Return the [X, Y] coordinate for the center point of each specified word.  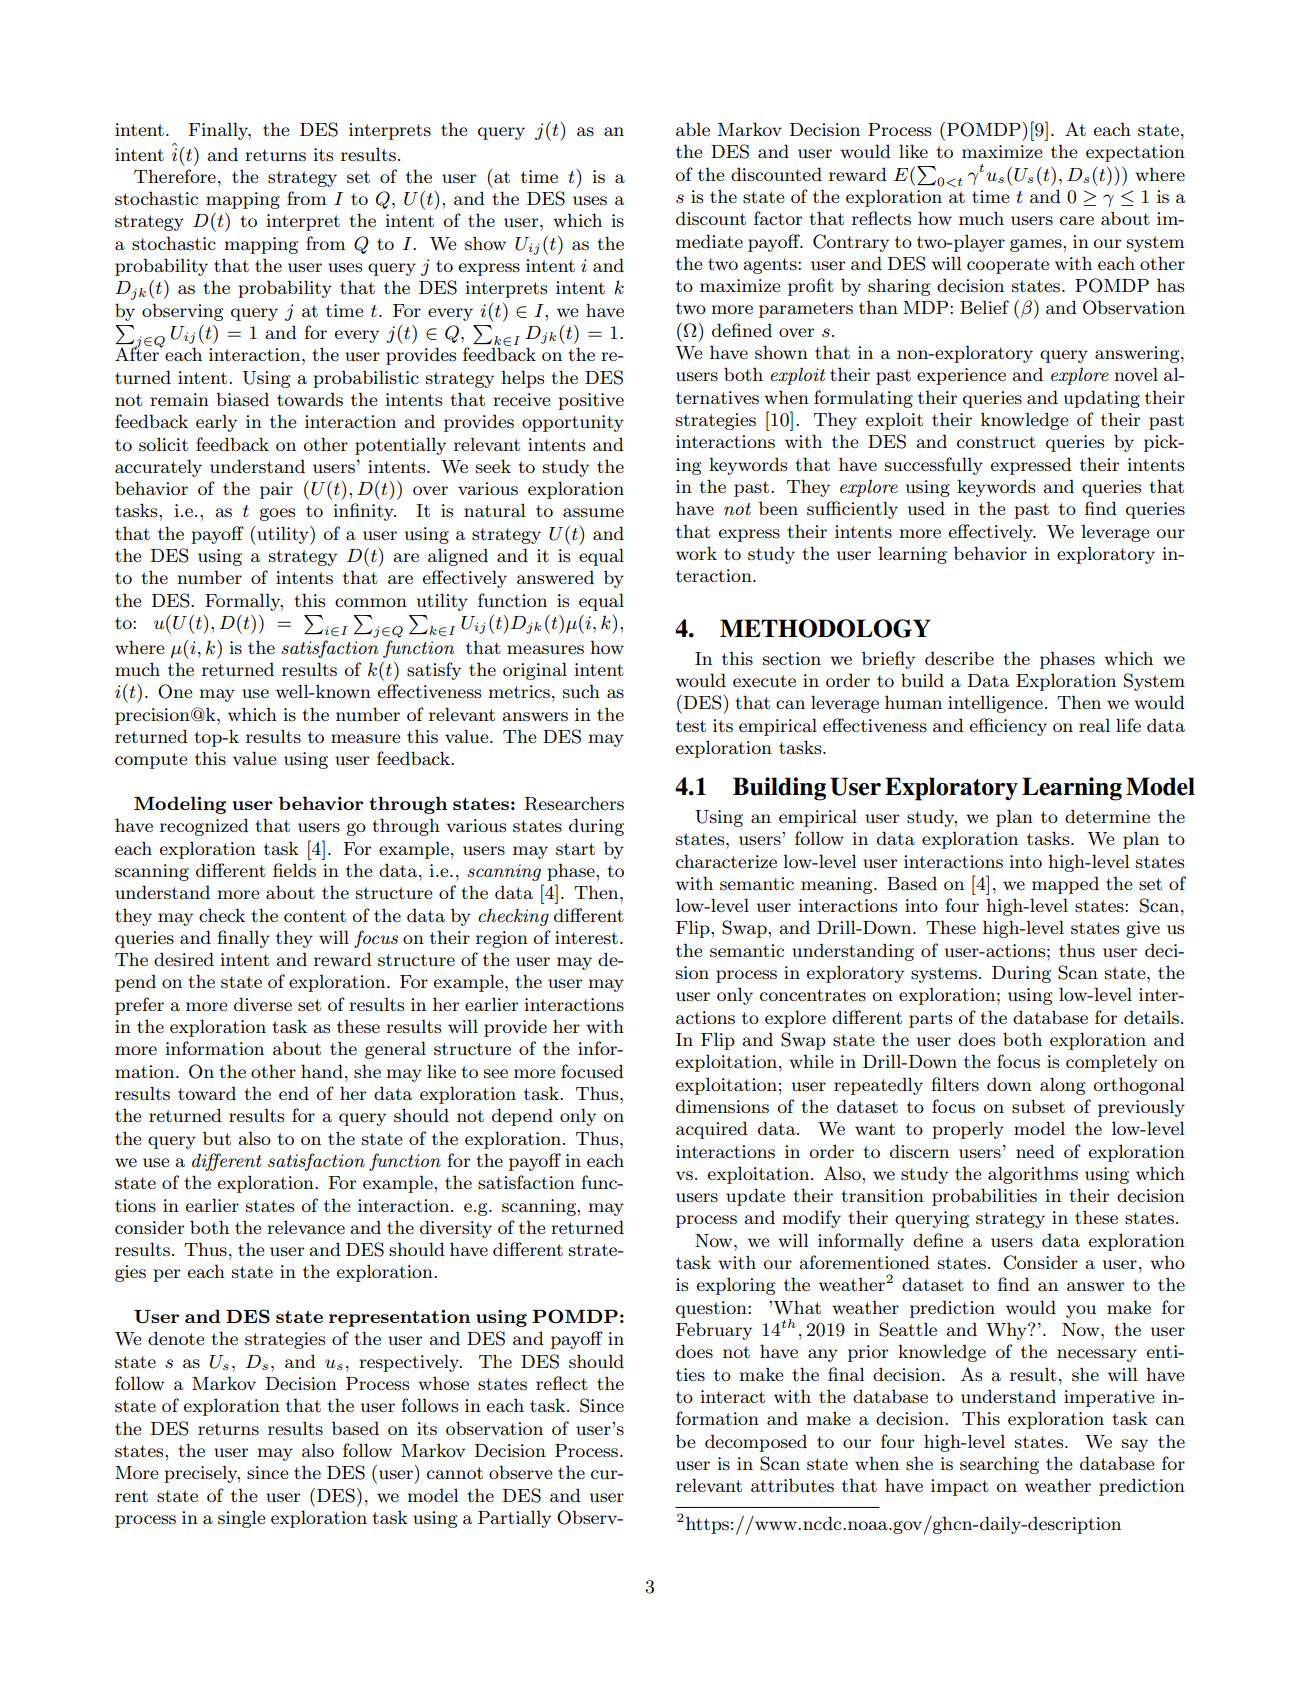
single [242, 1519]
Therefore [175, 176]
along [1063, 1086]
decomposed [756, 1443]
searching [999, 1465]
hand [322, 1071]
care [1077, 220]
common [371, 602]
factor [778, 218]
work [696, 553]
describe [959, 658]
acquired [712, 1130]
